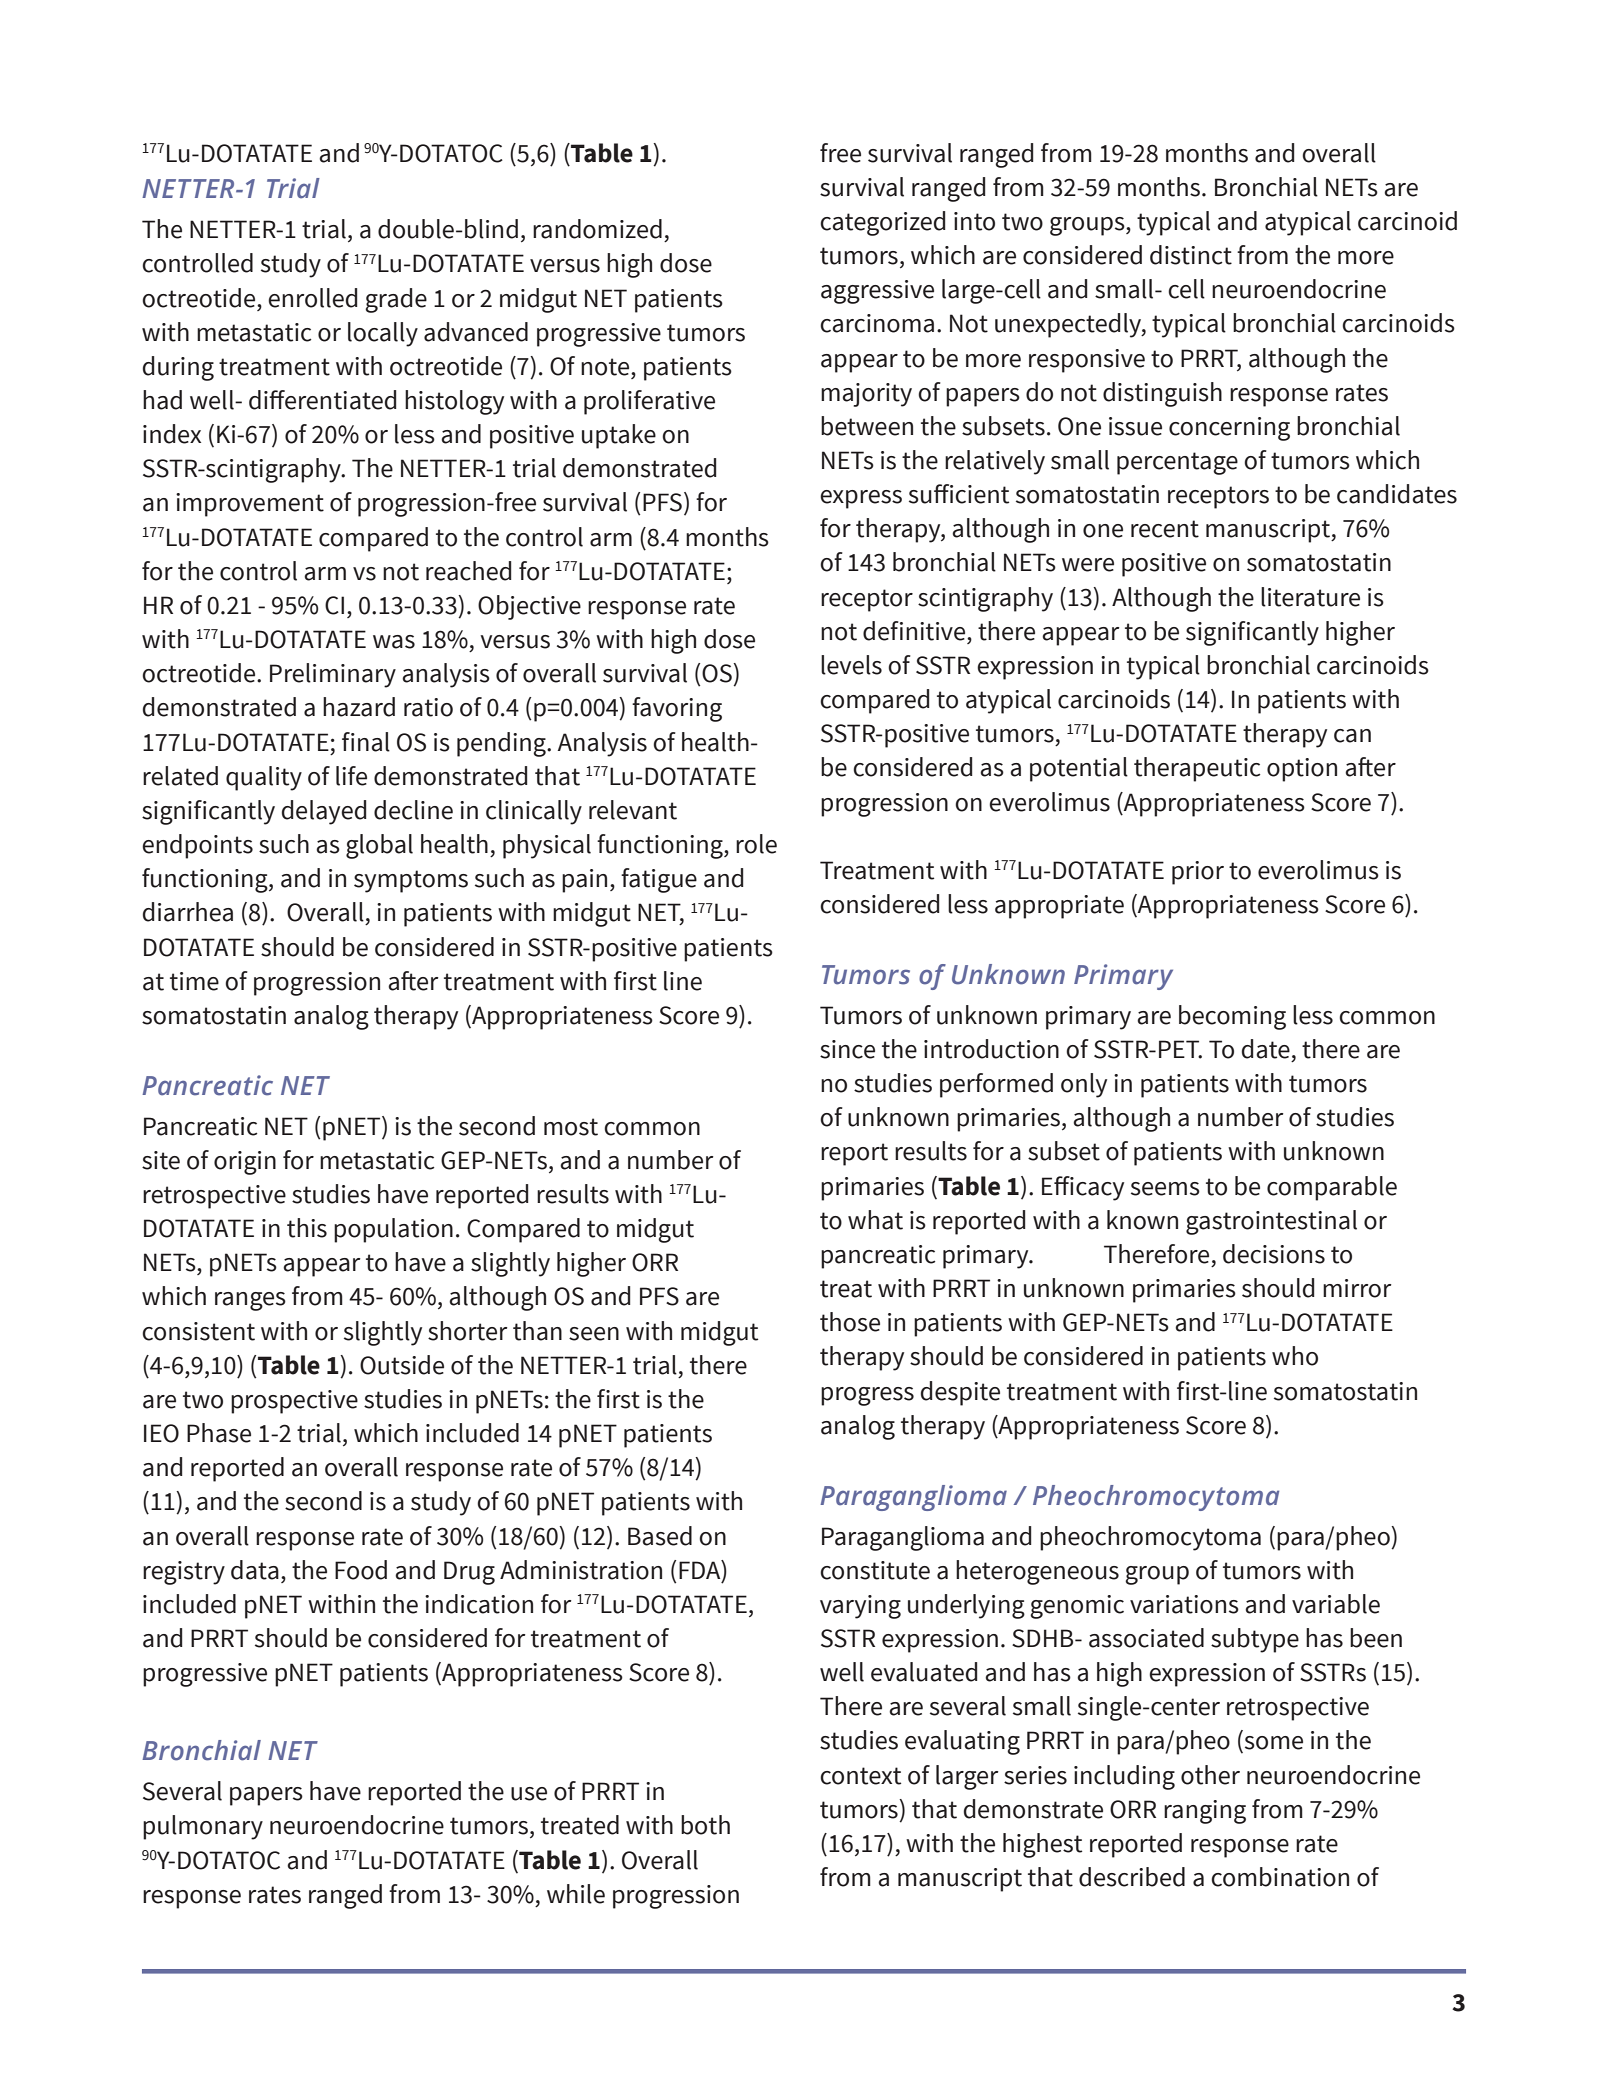  What do you see at coordinates (194, 981) in the image?
I see `time` at bounding box center [194, 981].
